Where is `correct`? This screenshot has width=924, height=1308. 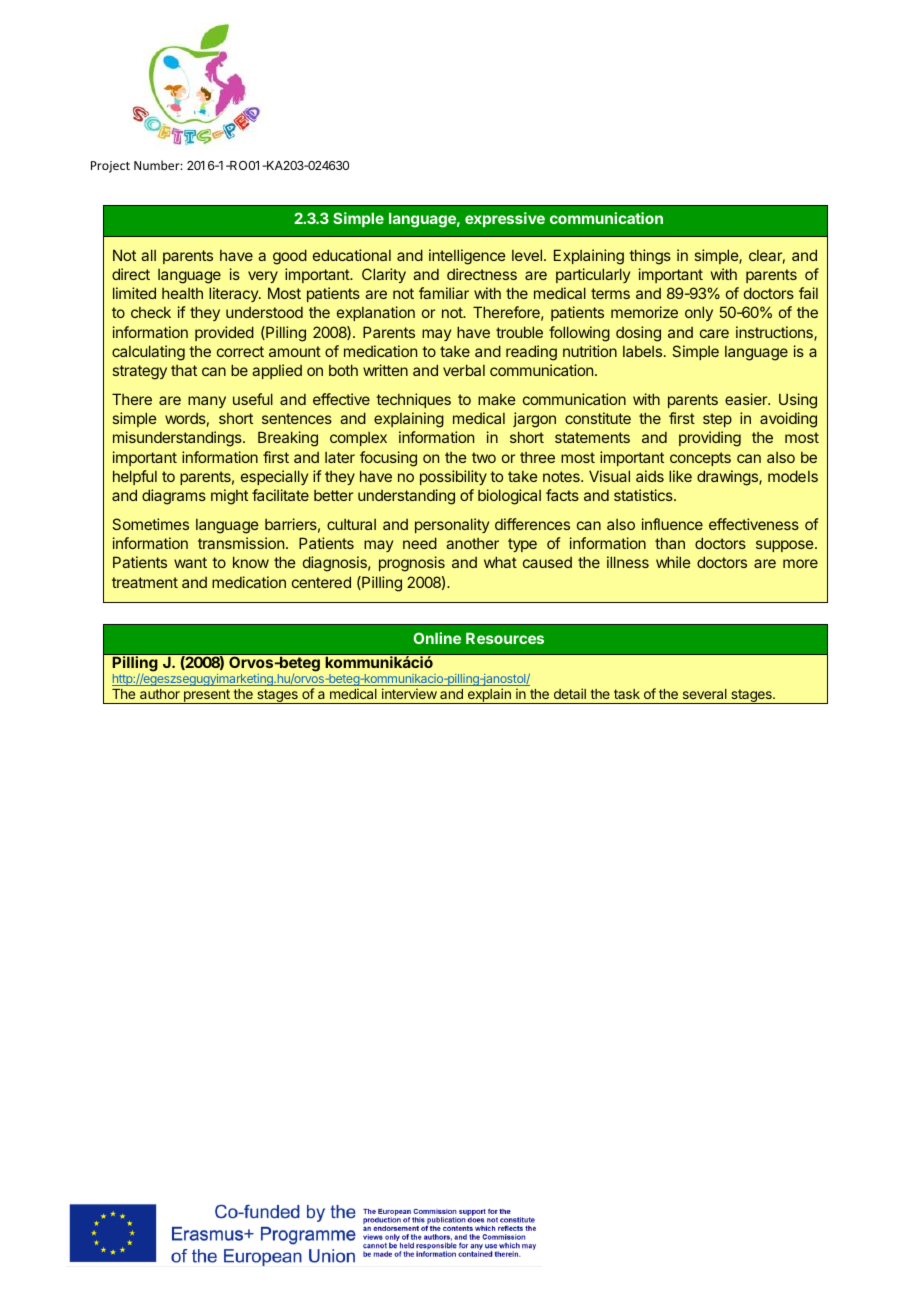 correct is located at coordinates (240, 351).
